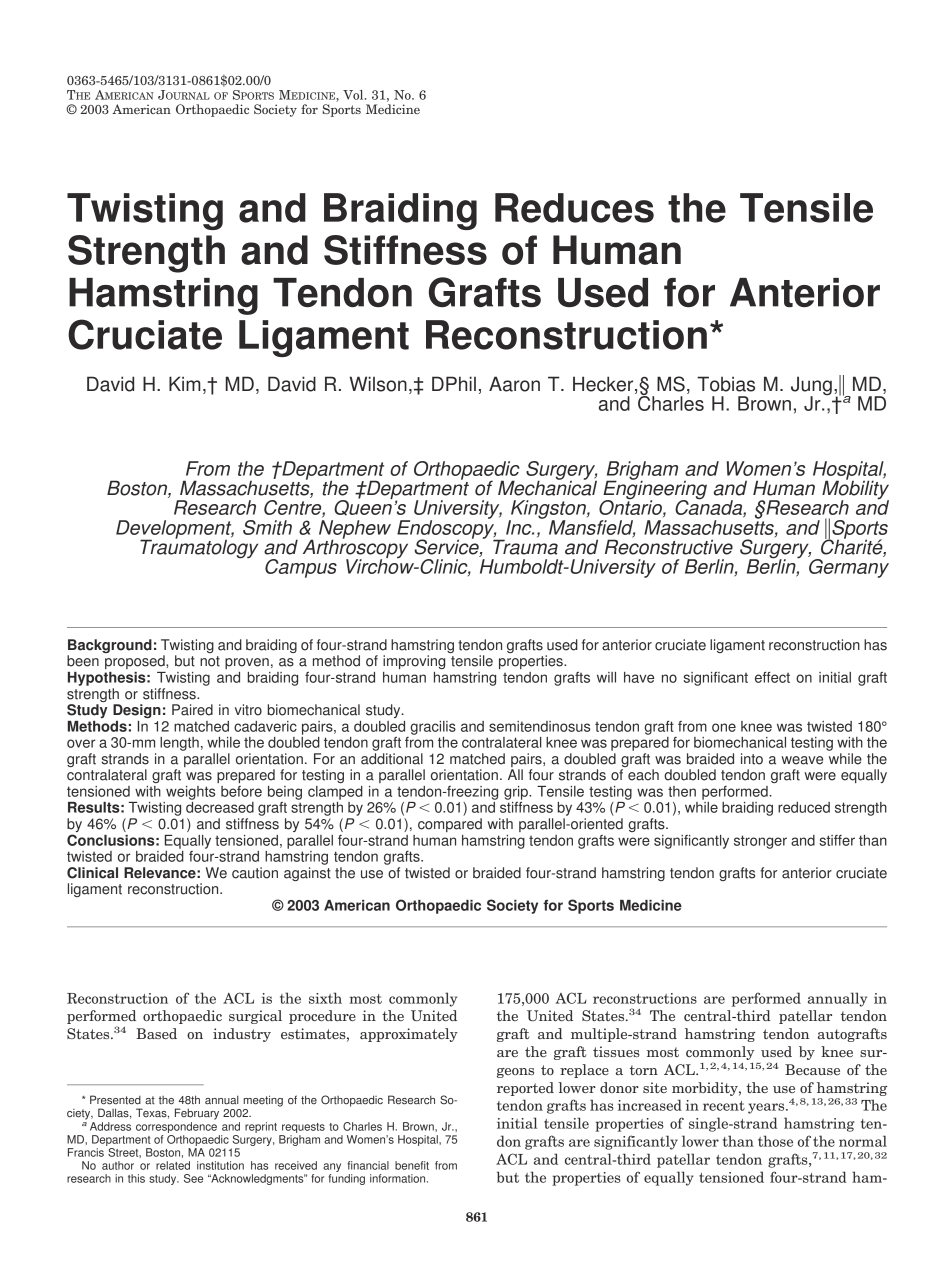  I want to click on Kim, so click(185, 383).
